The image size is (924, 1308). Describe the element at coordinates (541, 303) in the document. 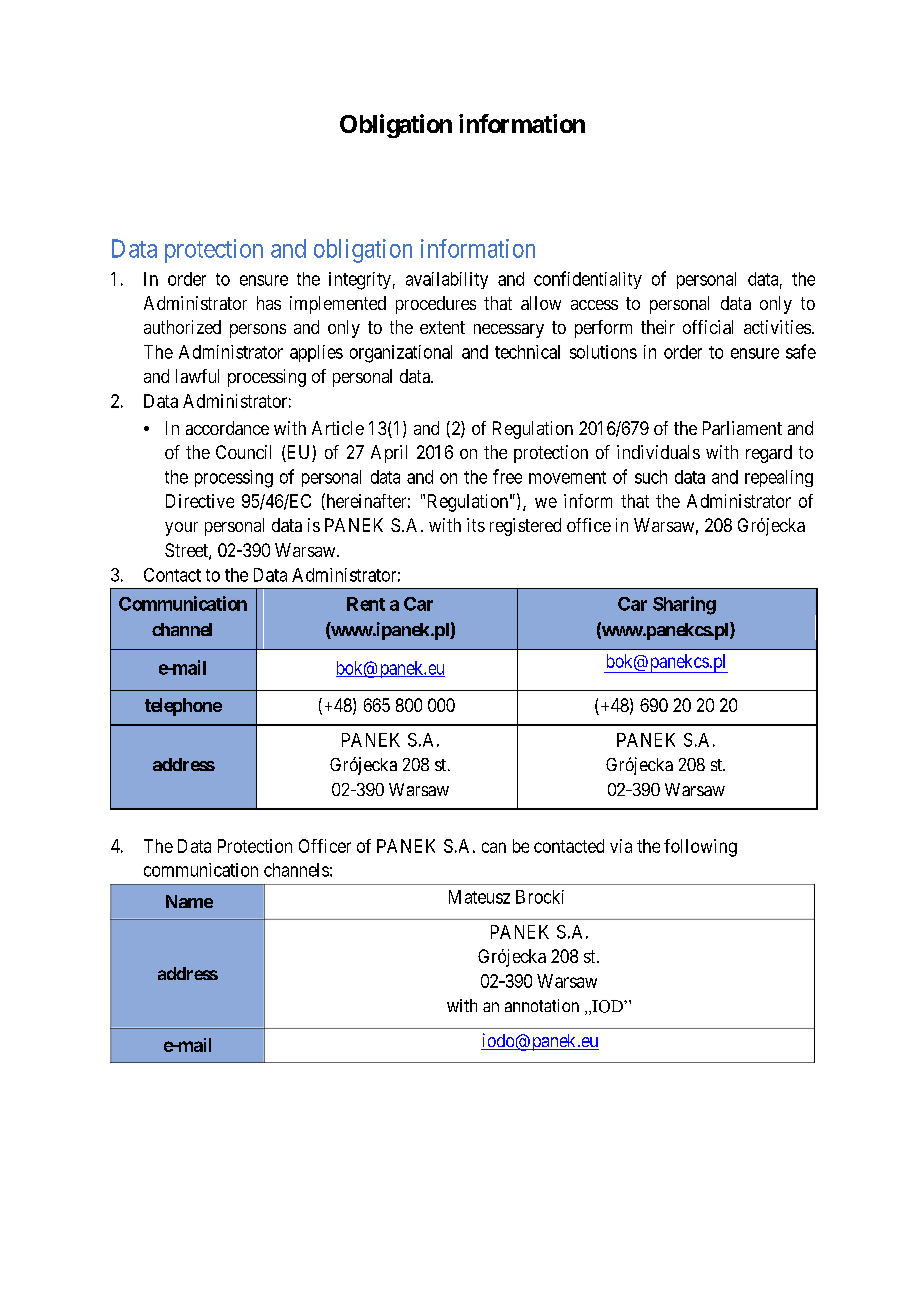

I see `allow` at that location.
